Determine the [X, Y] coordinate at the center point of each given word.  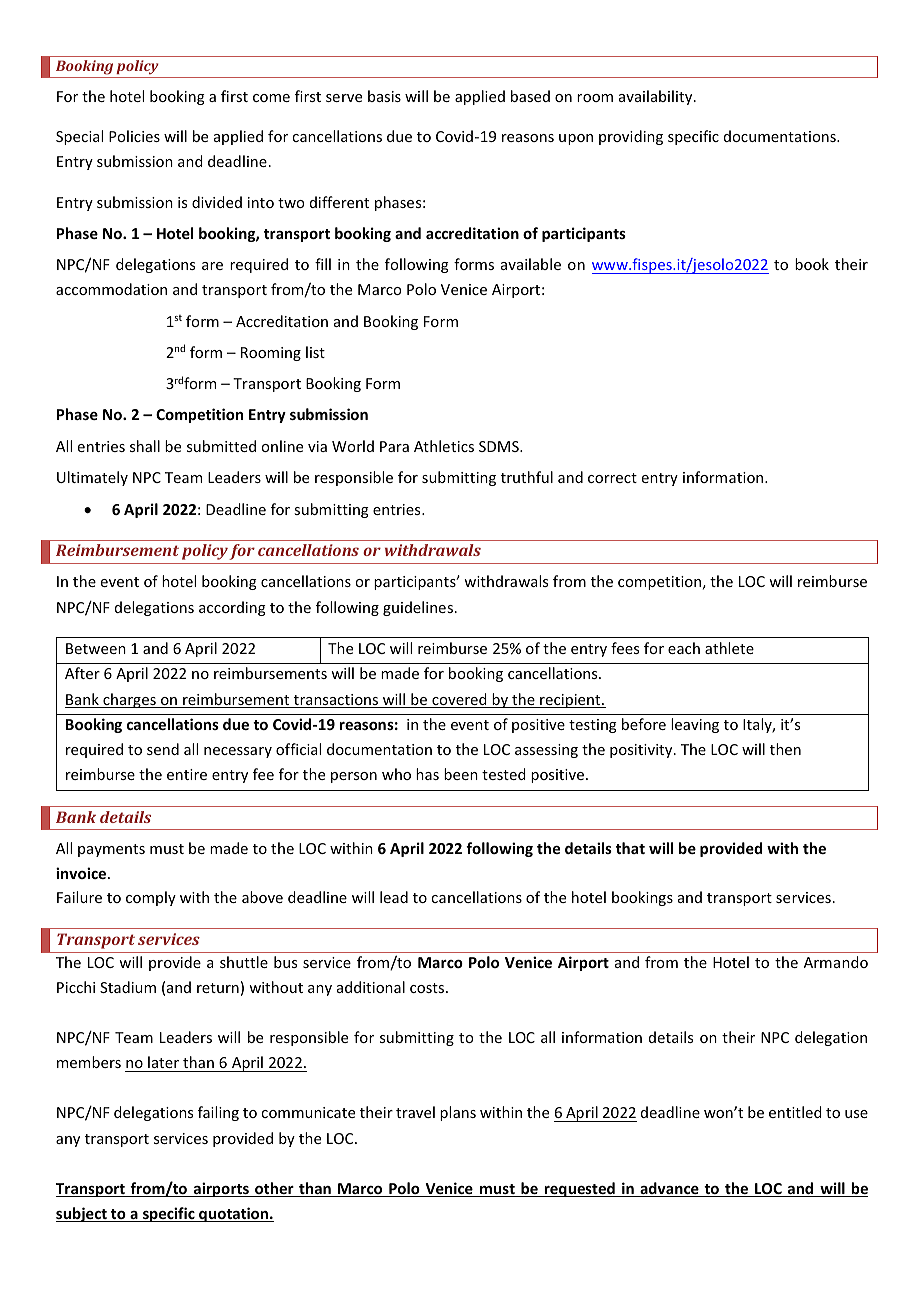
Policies [134, 136]
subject [82, 1214]
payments [111, 850]
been [461, 774]
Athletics [444, 446]
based [530, 96]
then [785, 749]
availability [657, 97]
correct [612, 478]
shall [145, 446]
